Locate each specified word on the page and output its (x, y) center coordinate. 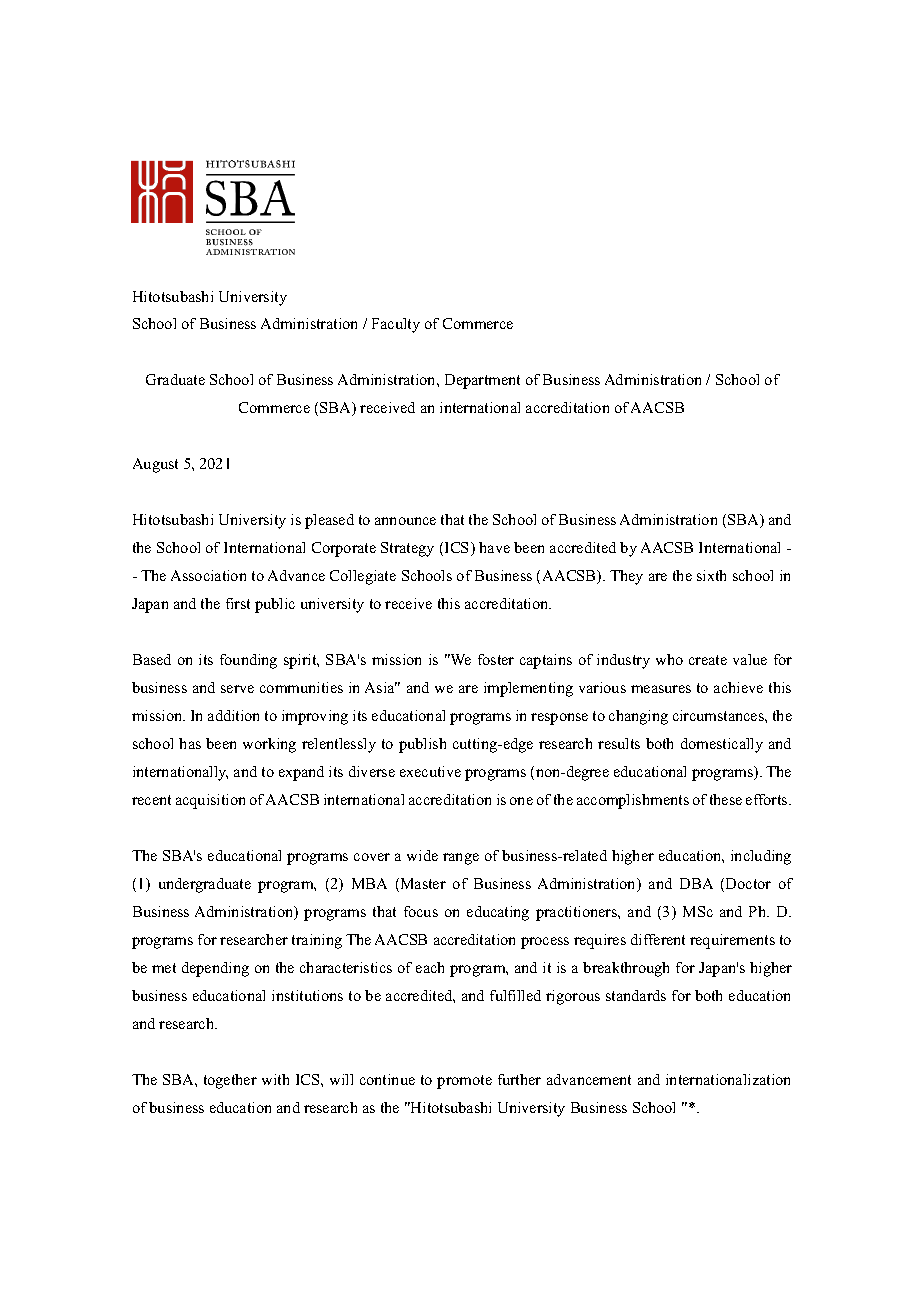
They (626, 577)
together (230, 1081)
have (494, 547)
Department (482, 381)
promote (464, 1082)
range (461, 859)
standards (636, 995)
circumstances (719, 715)
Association (208, 575)
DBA (696, 883)
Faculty (396, 325)
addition (233, 715)
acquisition (210, 801)
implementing (528, 689)
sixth (711, 575)
